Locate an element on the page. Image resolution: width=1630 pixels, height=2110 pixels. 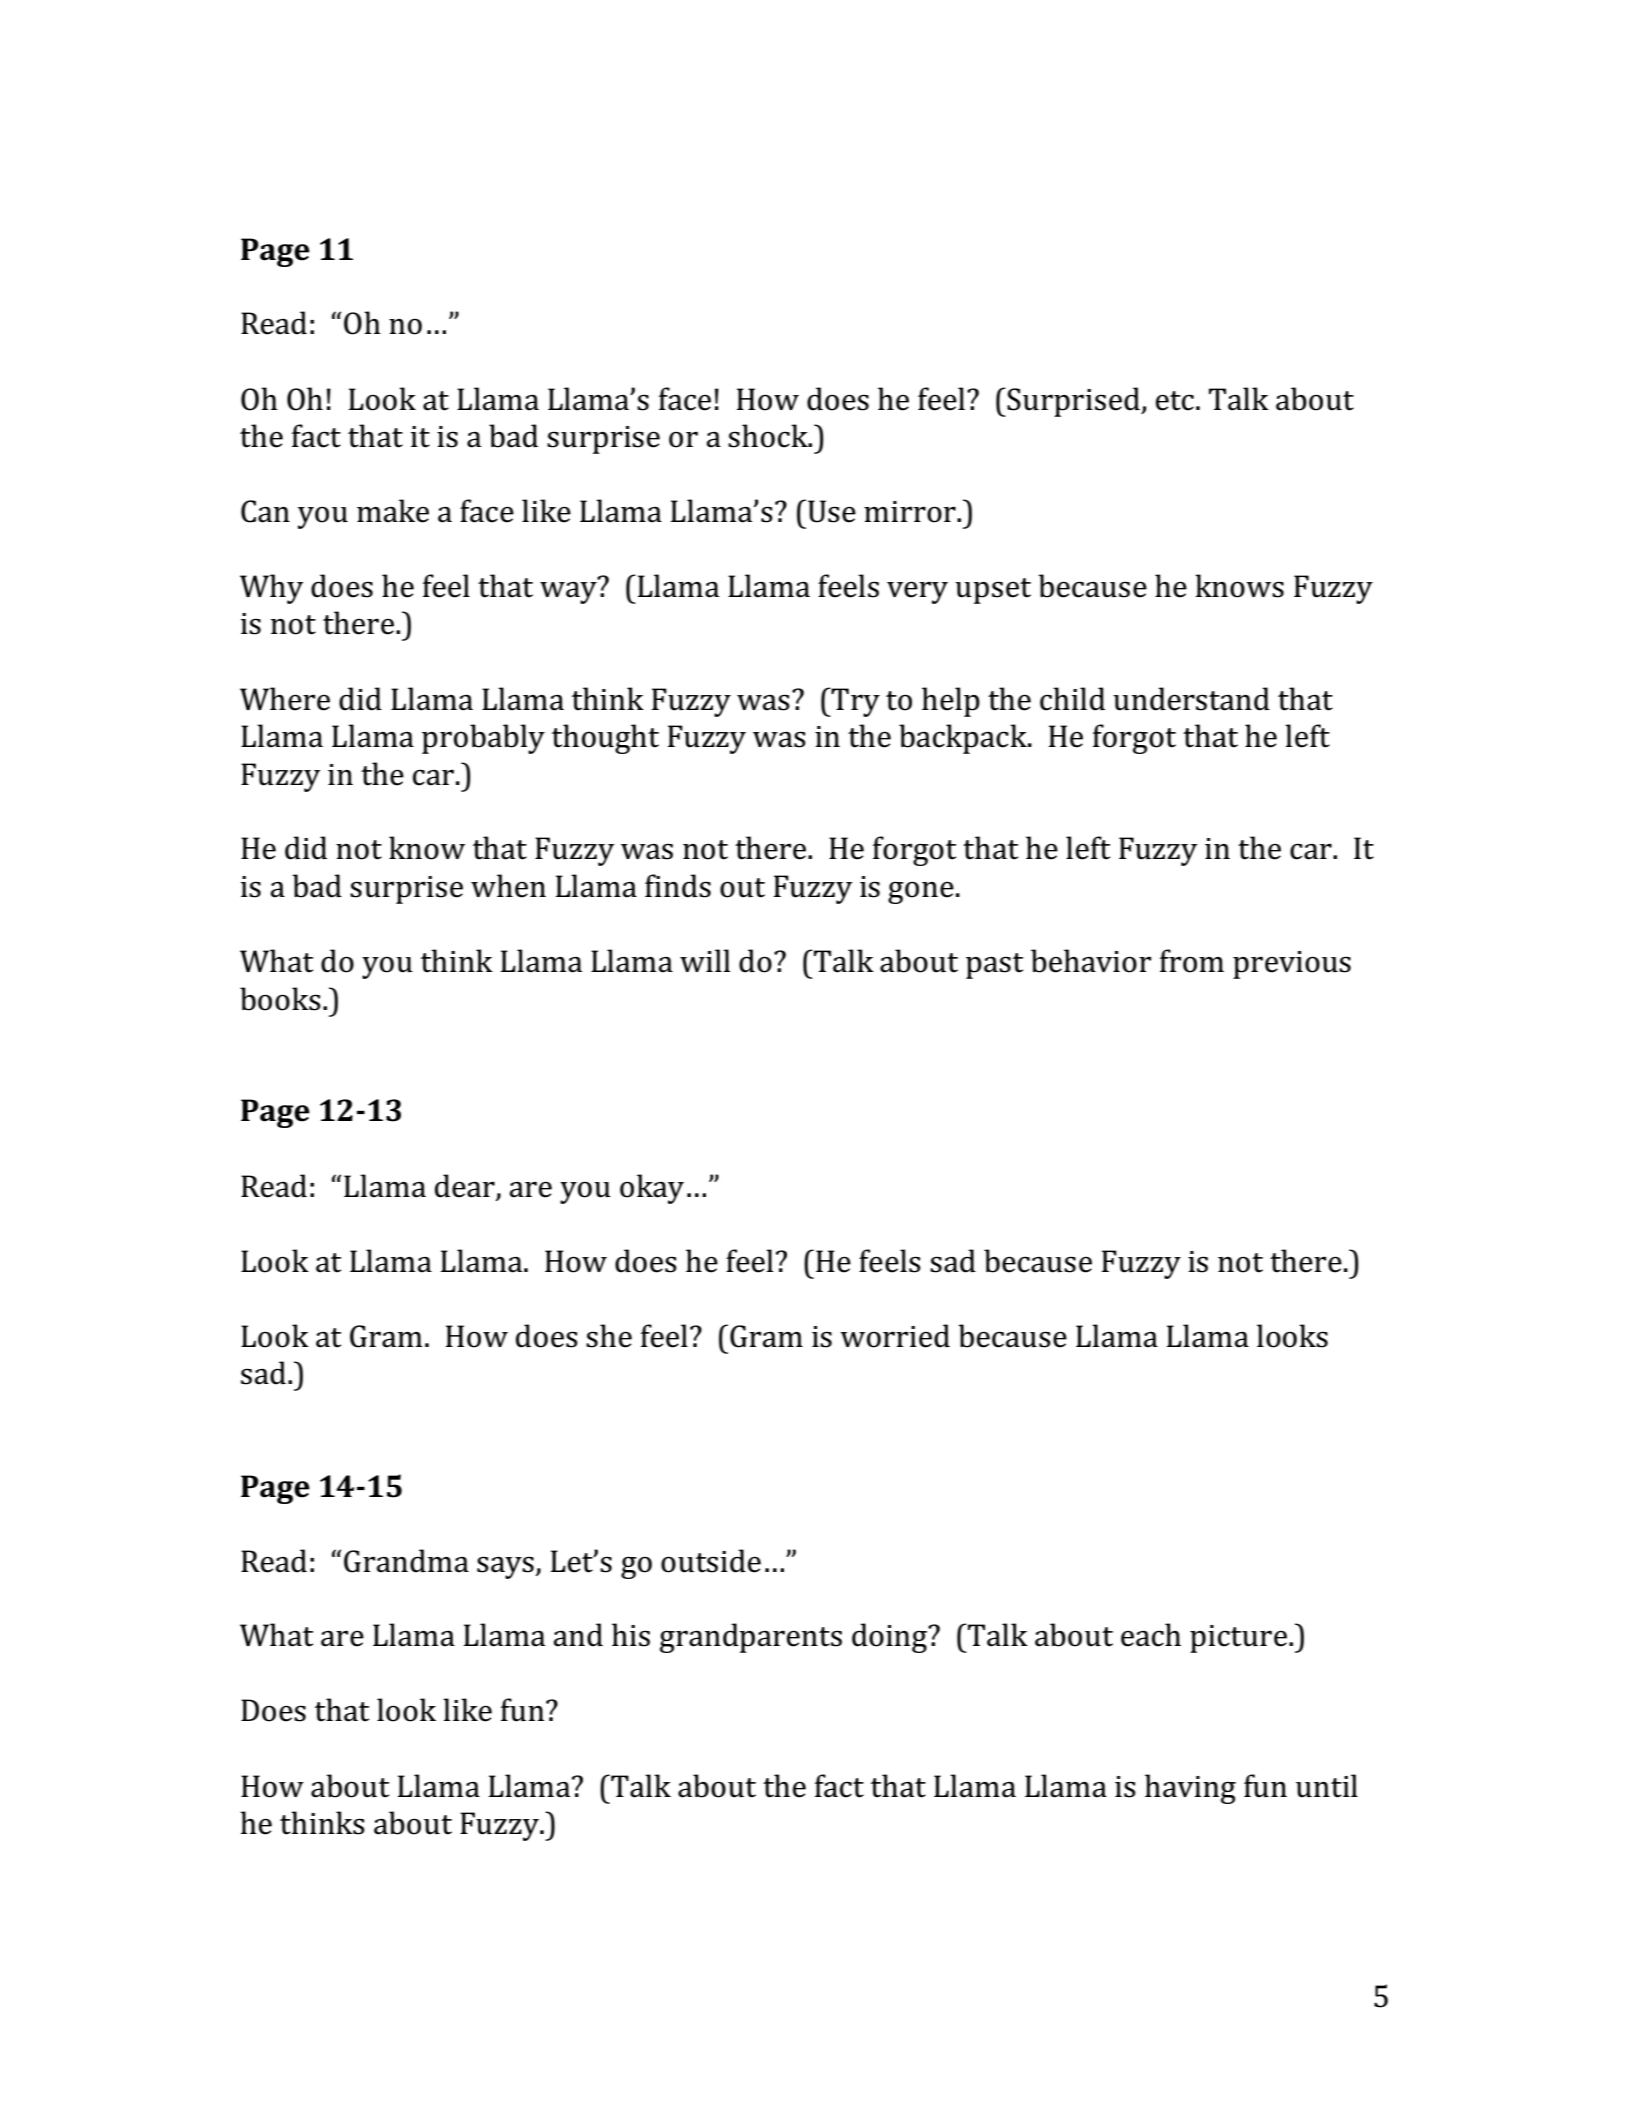
dear is located at coordinates (466, 1187).
